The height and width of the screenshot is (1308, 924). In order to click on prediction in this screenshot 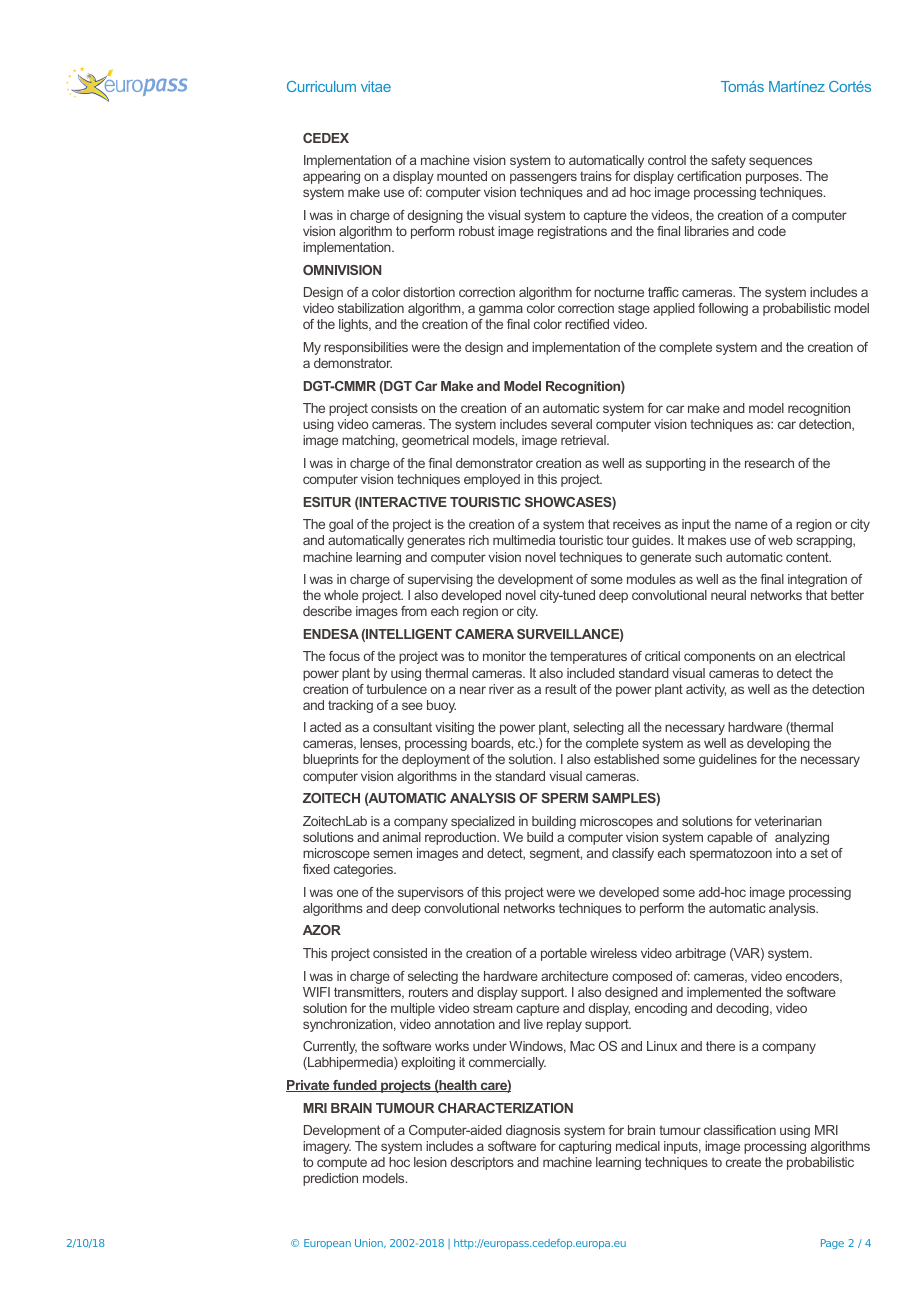, I will do `click(330, 1179)`.
